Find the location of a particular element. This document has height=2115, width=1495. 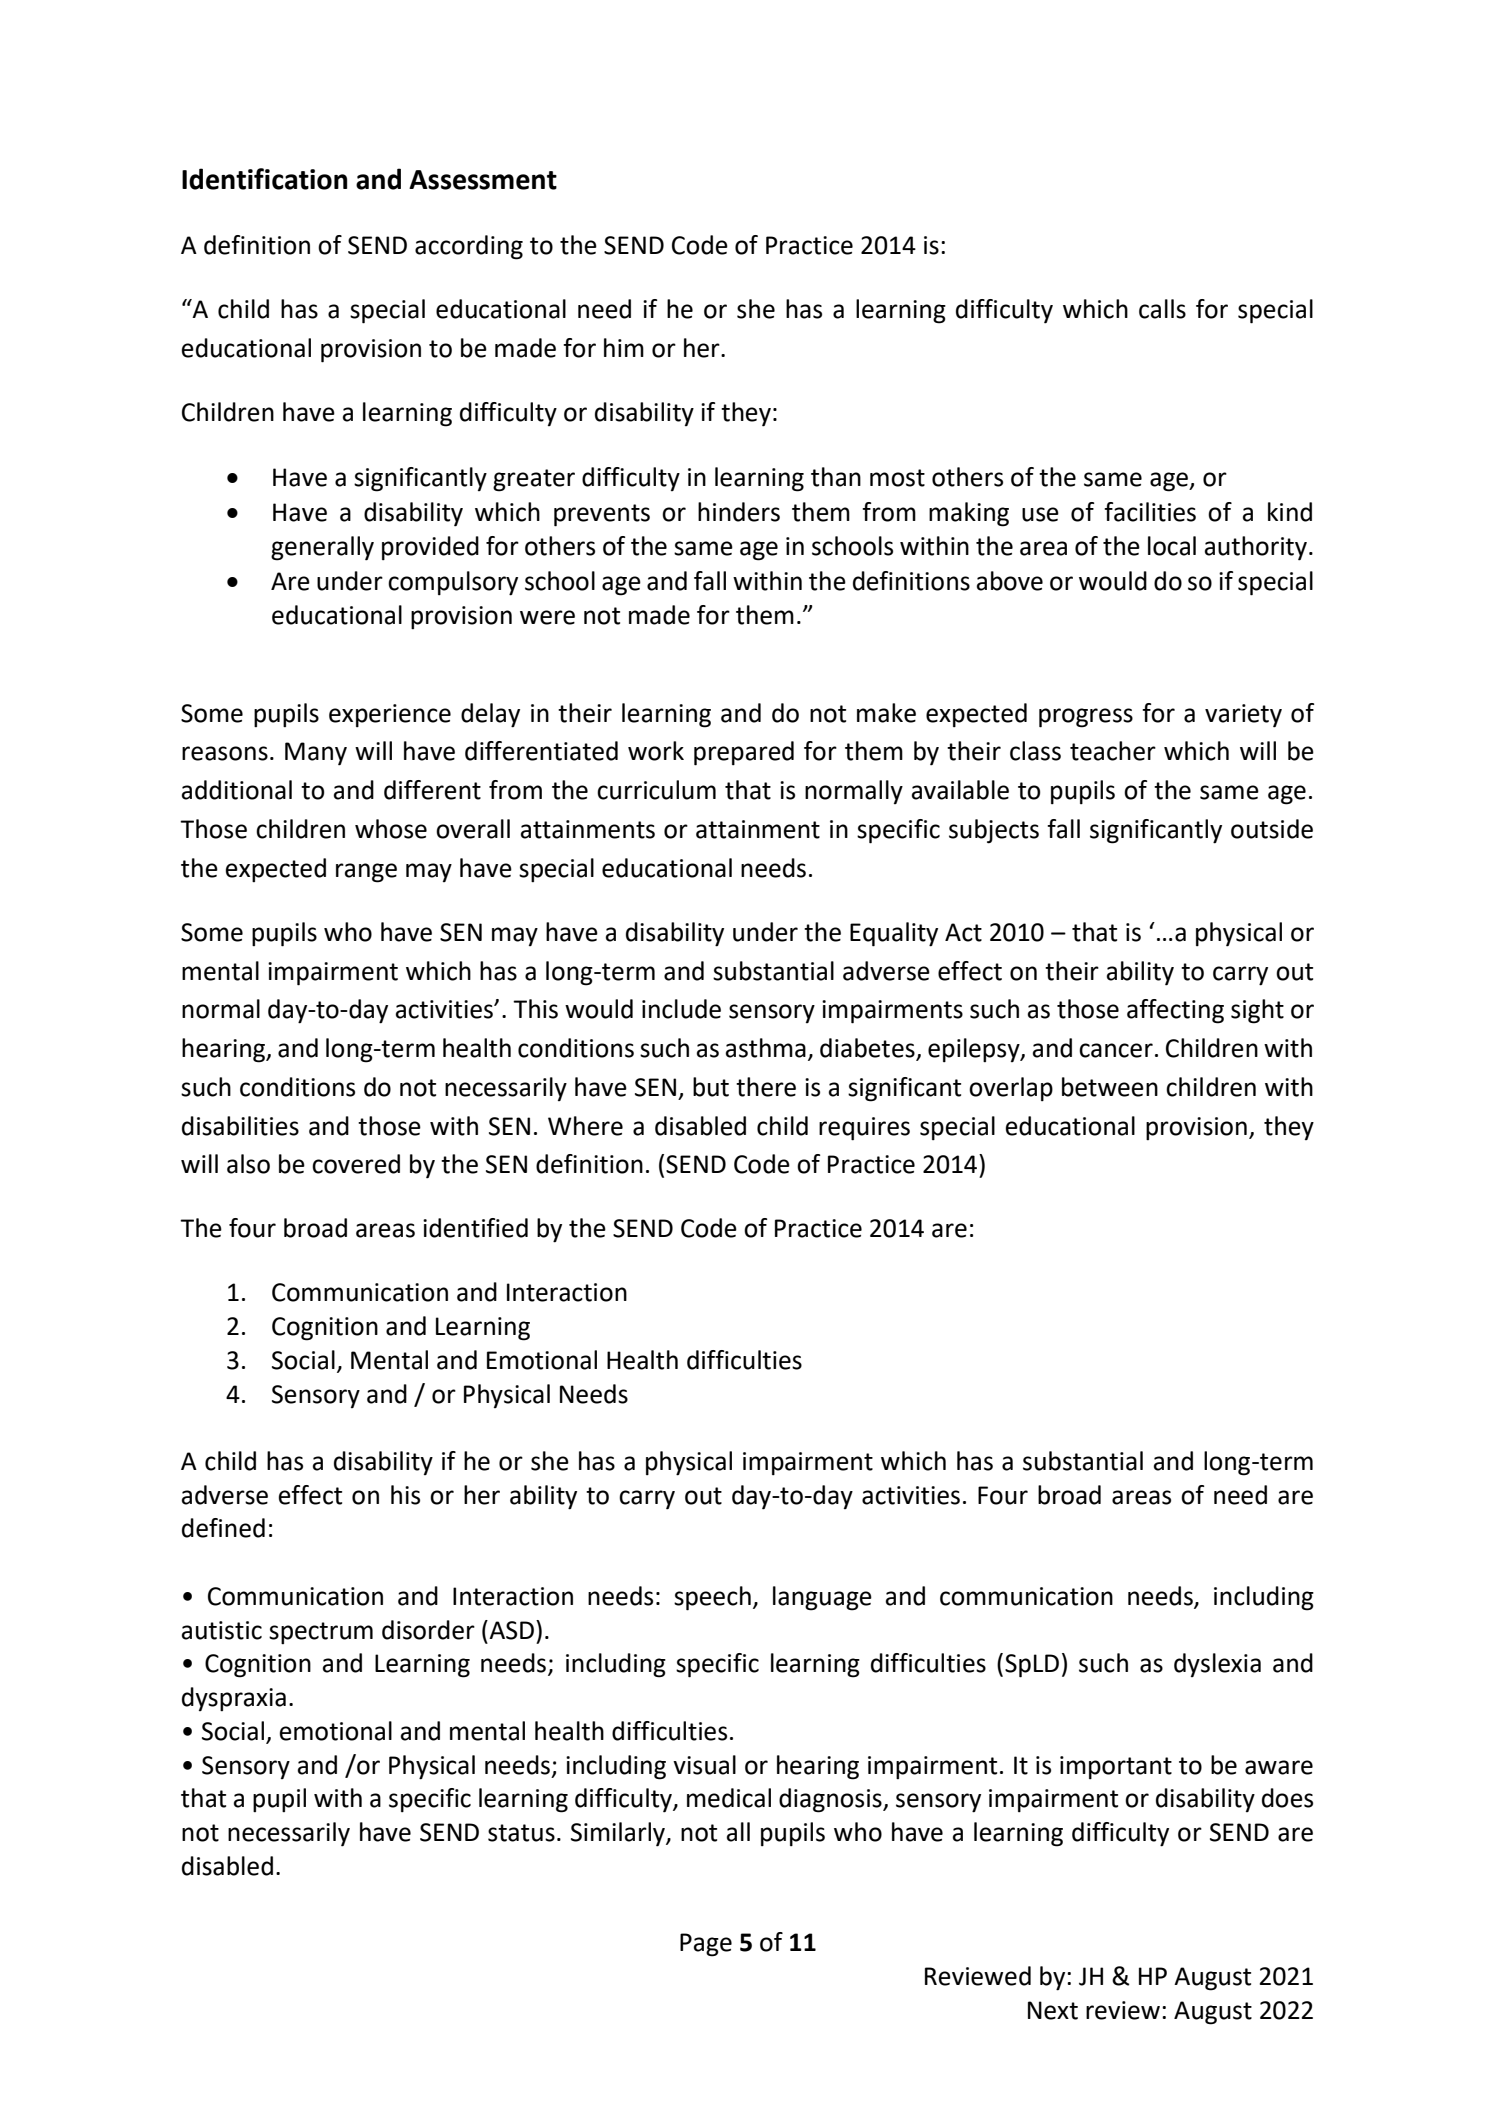

there is located at coordinates (766, 1087).
